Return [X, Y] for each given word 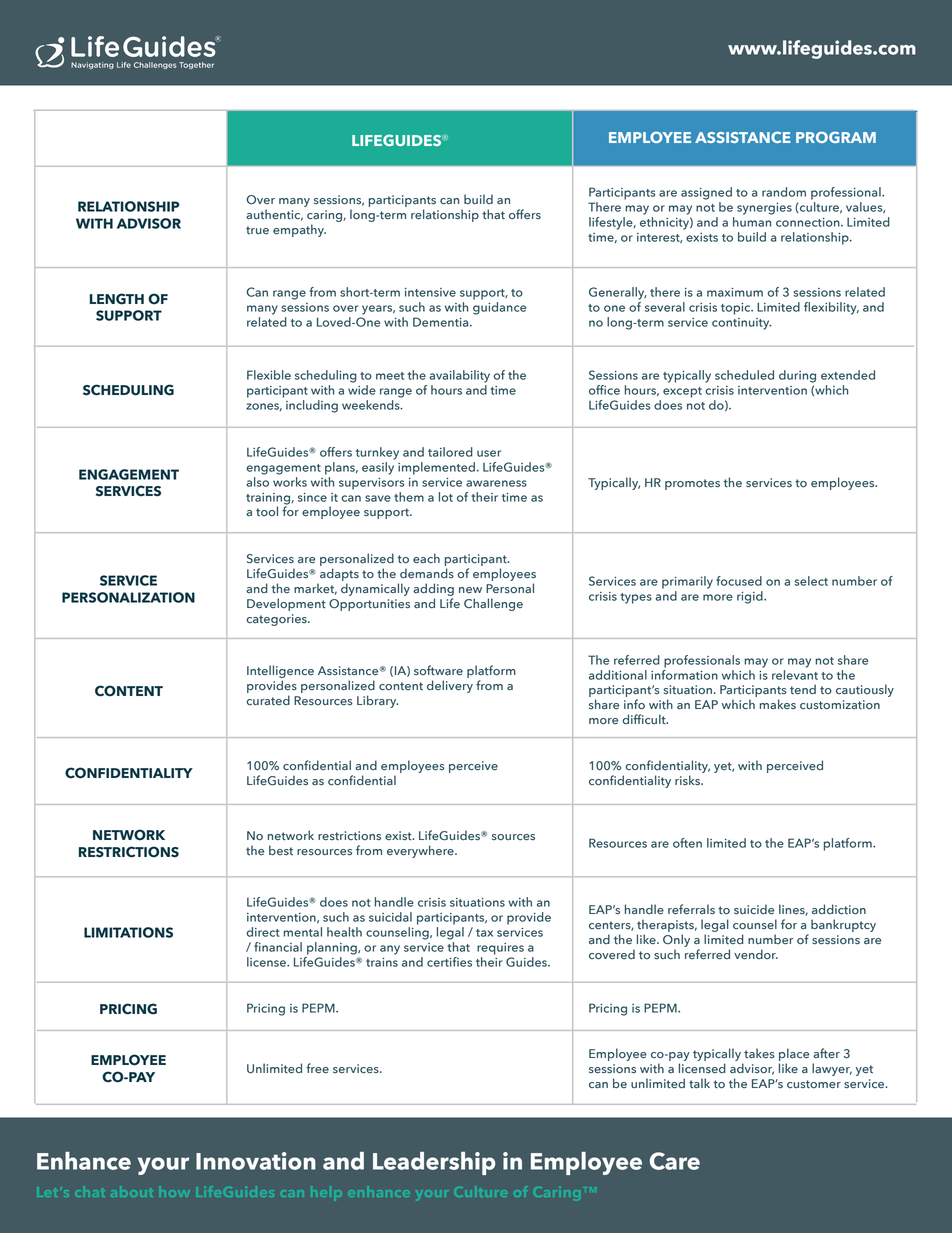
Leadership [434, 1163]
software [438, 670]
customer [814, 1084]
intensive [430, 292]
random [784, 192]
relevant [795, 673]
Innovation [256, 1161]
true [257, 230]
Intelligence [280, 673]
